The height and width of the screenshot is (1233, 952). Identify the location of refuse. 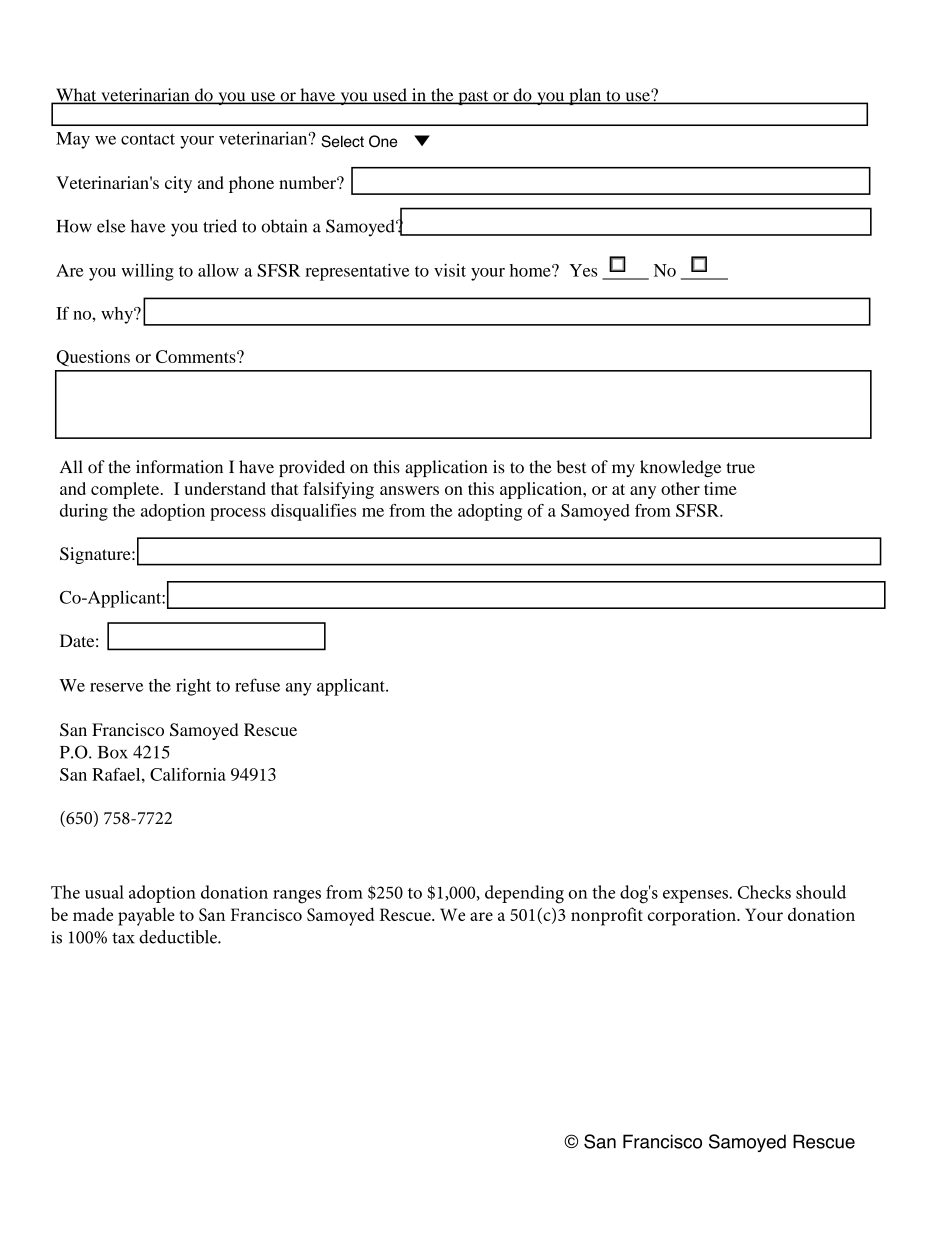
(257, 685).
